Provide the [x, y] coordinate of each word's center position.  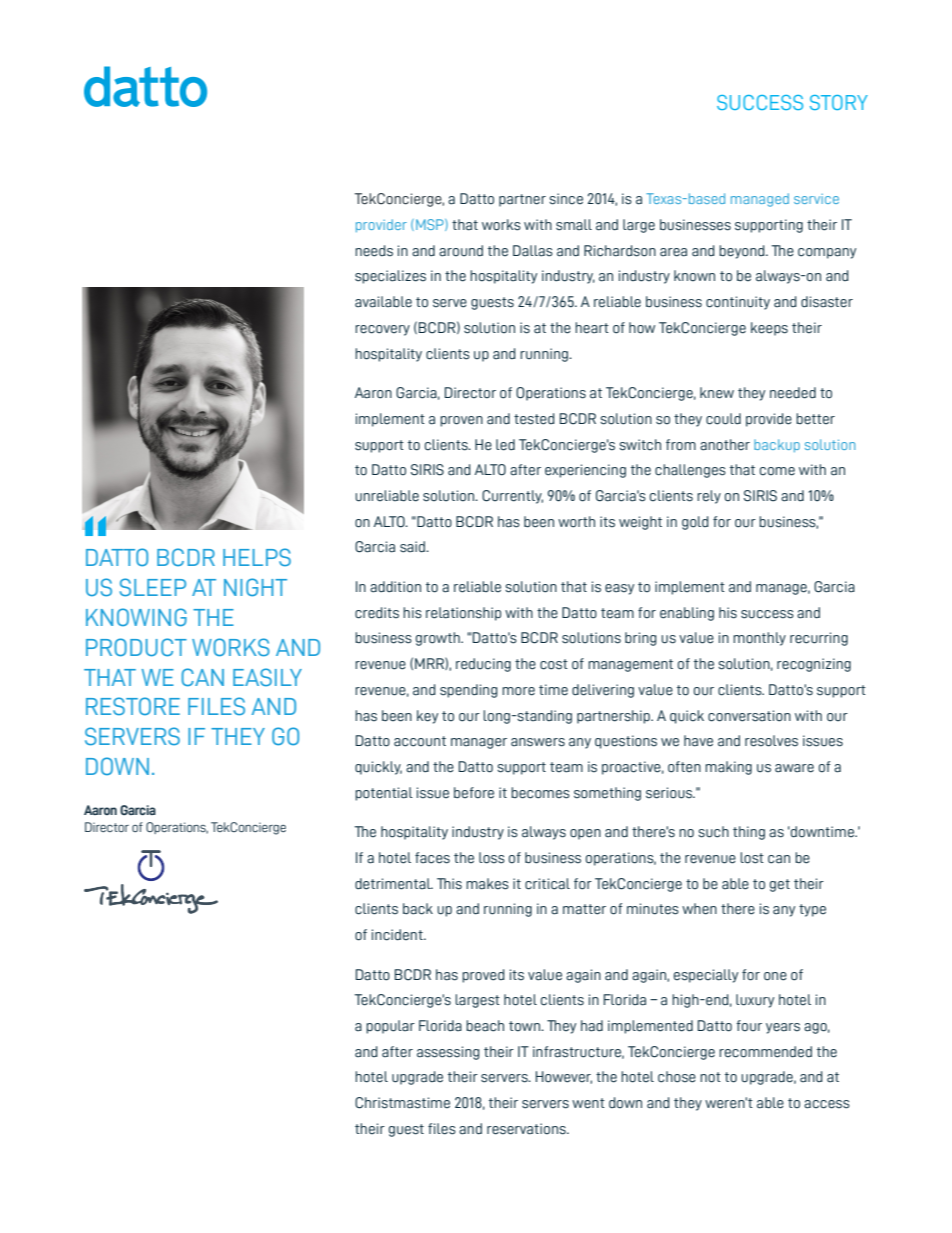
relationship [463, 614]
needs [374, 251]
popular [390, 1027]
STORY [839, 102]
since [566, 199]
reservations [527, 1129]
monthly [759, 639]
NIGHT [255, 587]
